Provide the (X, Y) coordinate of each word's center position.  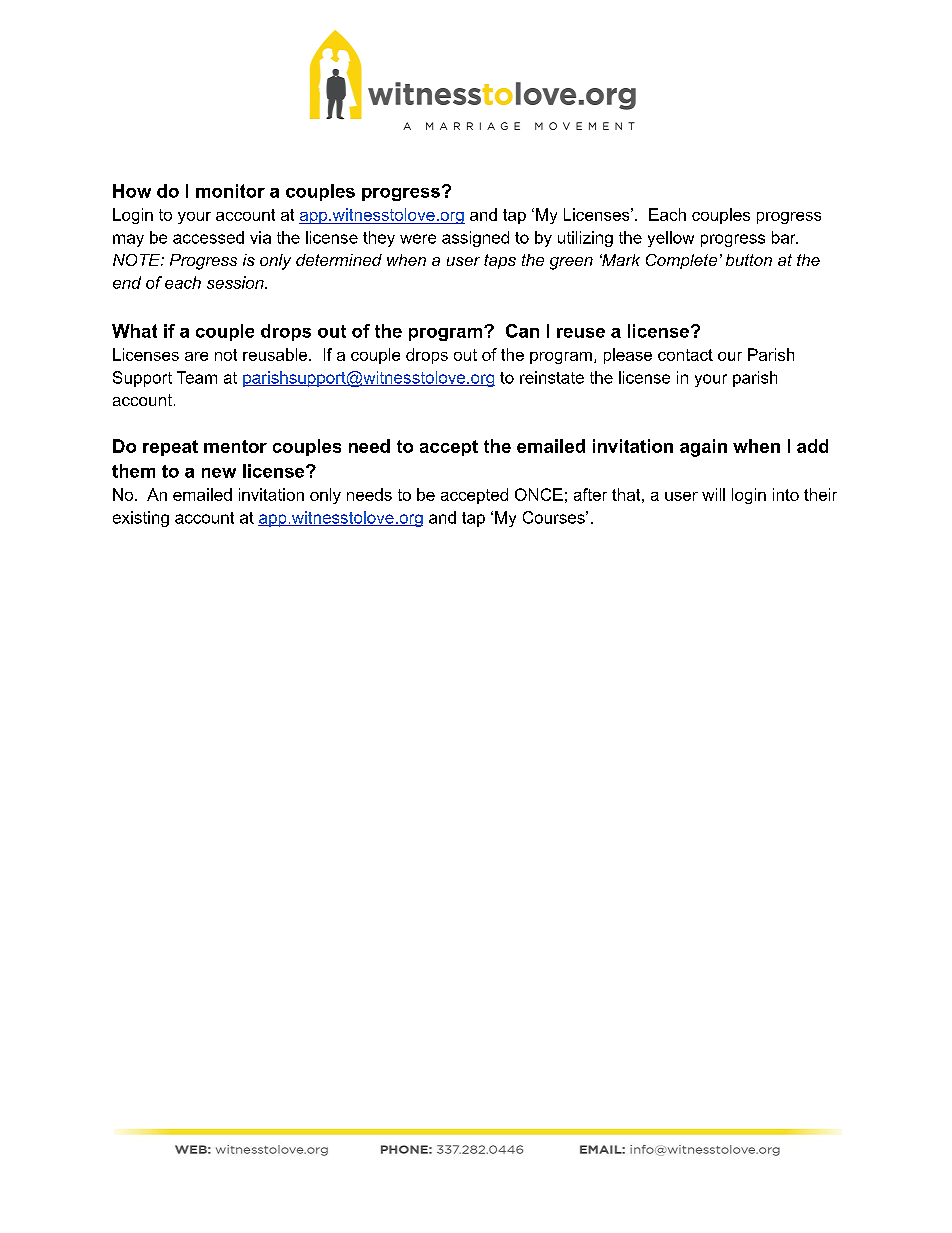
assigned (475, 239)
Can (522, 331)
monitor (230, 191)
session (236, 282)
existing (141, 519)
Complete (681, 261)
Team (197, 377)
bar (785, 237)
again (703, 448)
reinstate (552, 377)
